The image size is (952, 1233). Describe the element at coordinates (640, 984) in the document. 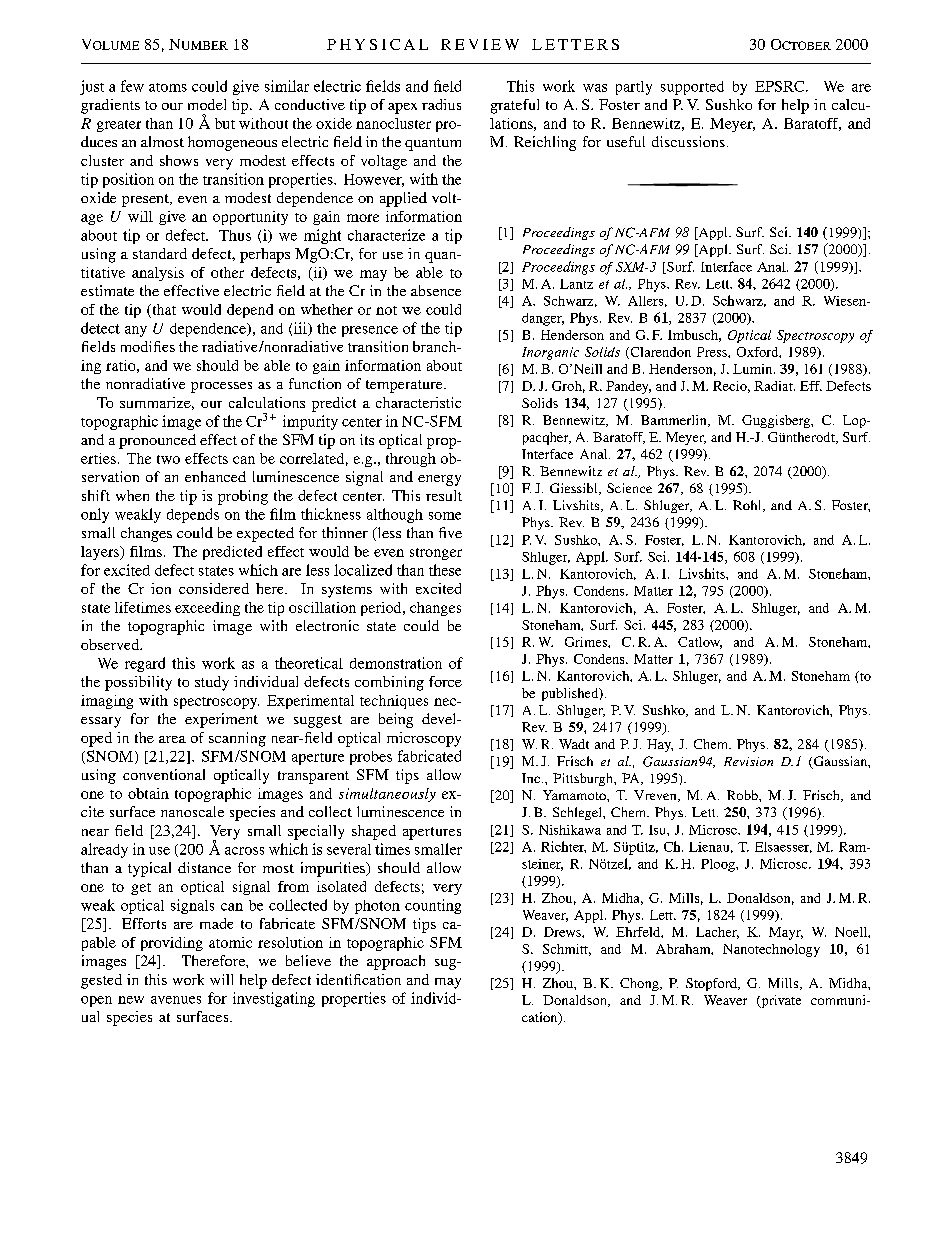

I see `Chong` at that location.
